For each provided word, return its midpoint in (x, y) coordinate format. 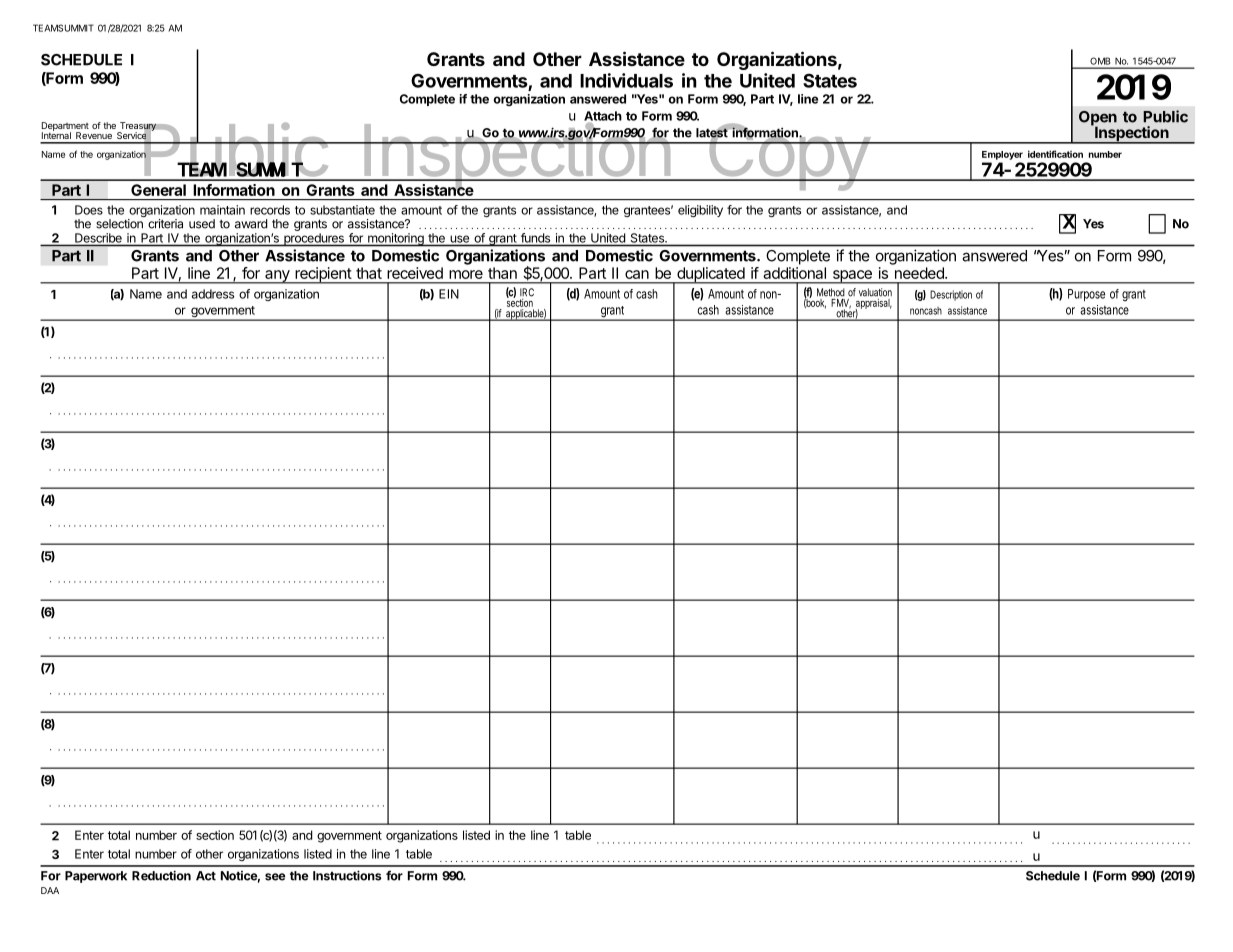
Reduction (161, 875)
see (275, 877)
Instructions (347, 875)
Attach (603, 117)
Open (1098, 119)
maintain (222, 210)
